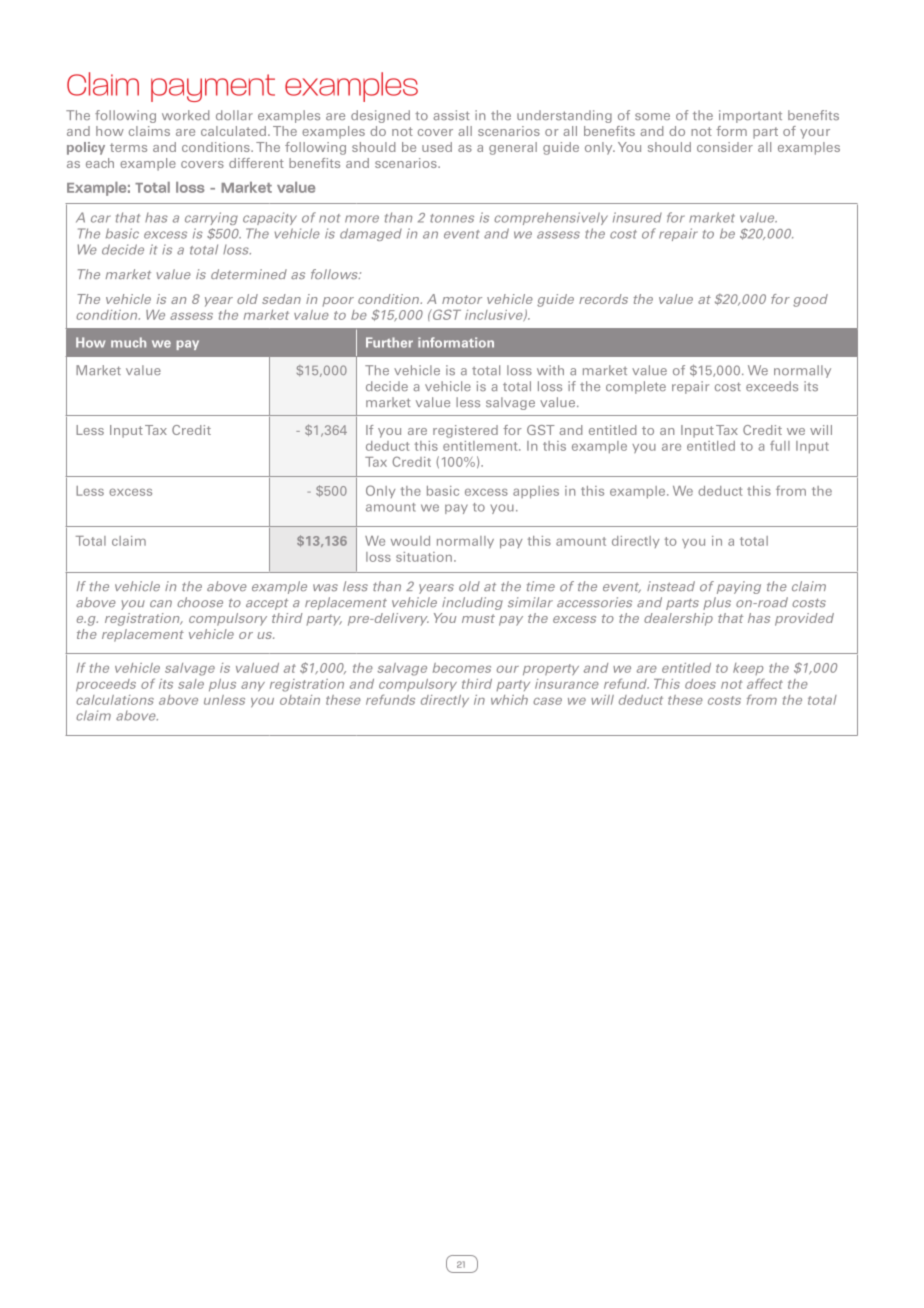  I want to click on important, so click(750, 116).
